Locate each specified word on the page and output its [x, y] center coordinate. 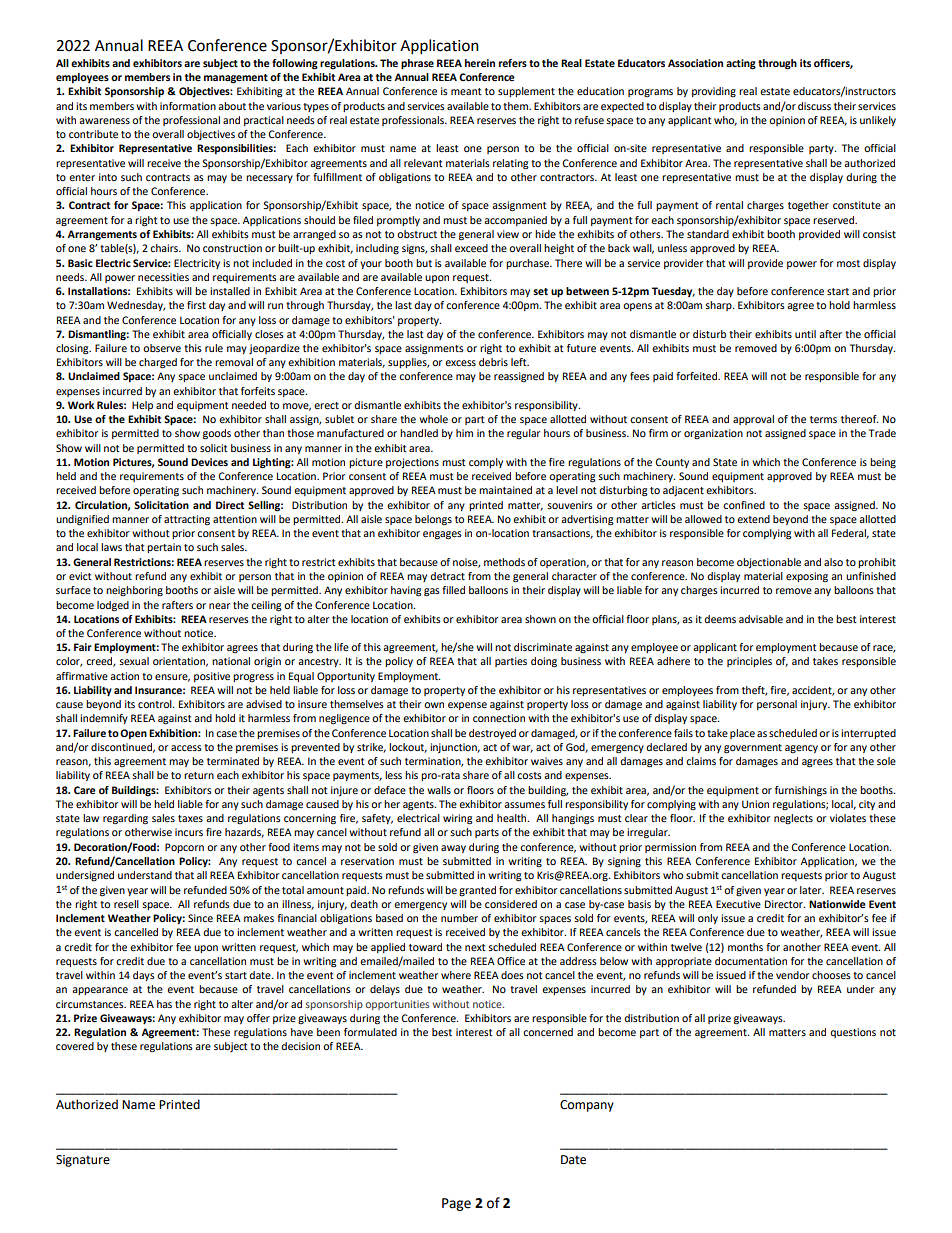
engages [442, 535]
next [475, 947]
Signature [83, 1161]
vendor [792, 975]
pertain [164, 548]
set [540, 291]
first [196, 305]
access [186, 748]
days [144, 976]
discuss [814, 106]
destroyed [492, 734]
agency [801, 749]
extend [753, 519]
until [805, 334]
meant [466, 91]
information [188, 106]
